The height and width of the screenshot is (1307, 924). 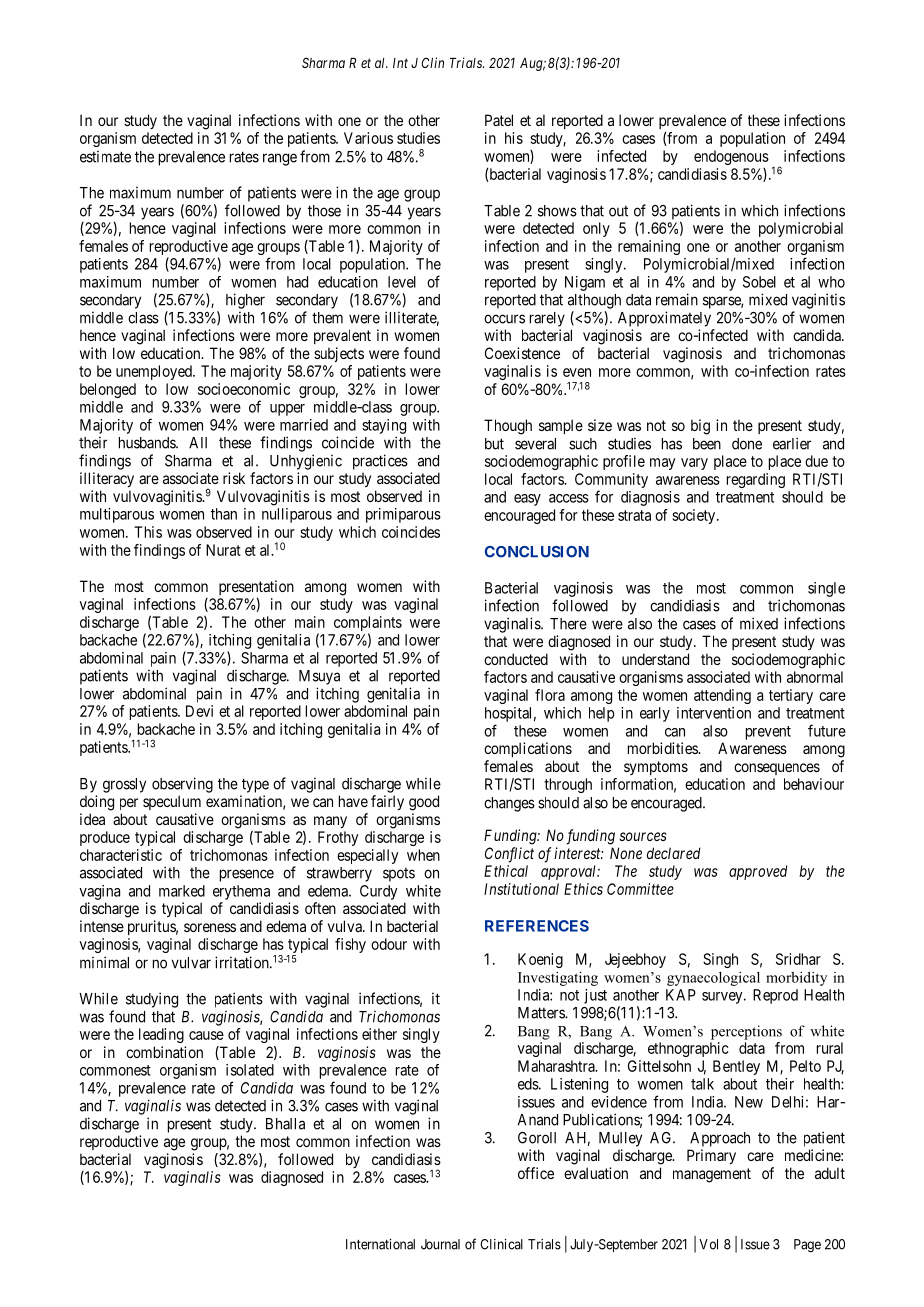 What do you see at coordinates (224, 514) in the screenshot?
I see `than` at bounding box center [224, 514].
